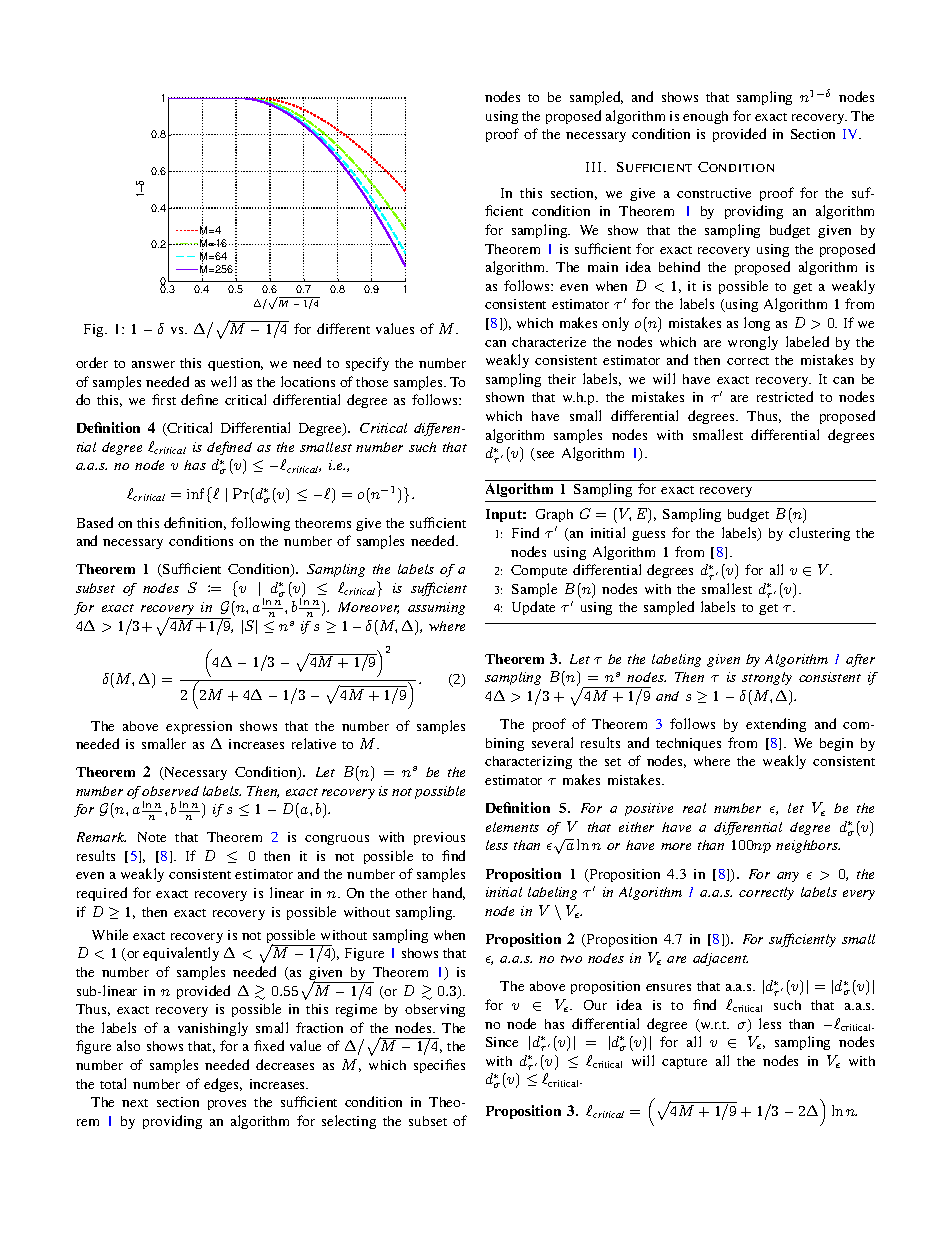 Image resolution: width=952 pixels, height=1233 pixels. I want to click on enough, so click(705, 117).
